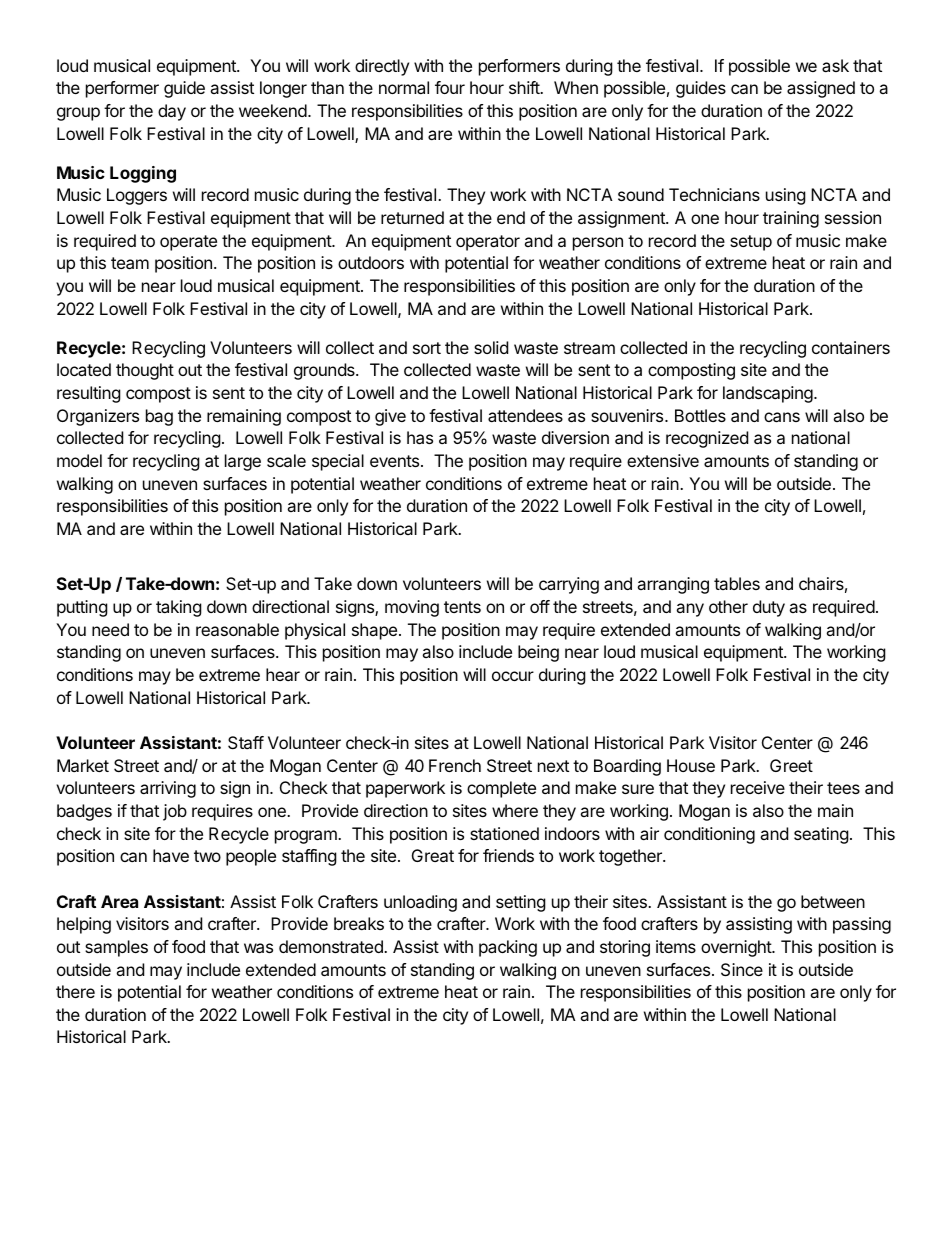 The height and width of the page is (1233, 952). Describe the element at coordinates (145, 371) in the page. I see `thought` at that location.
